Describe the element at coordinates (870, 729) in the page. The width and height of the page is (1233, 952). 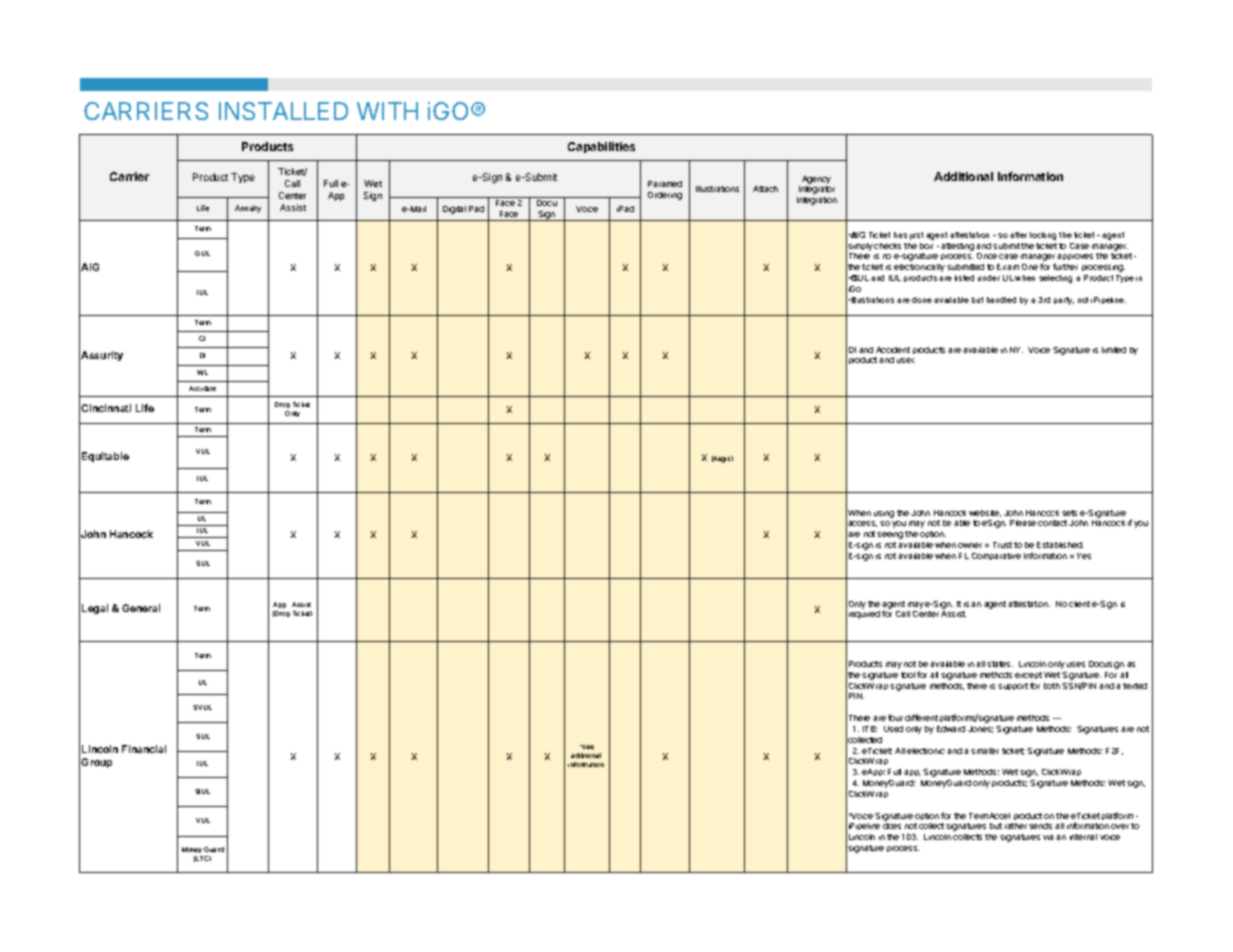
I see `ITB` at that location.
